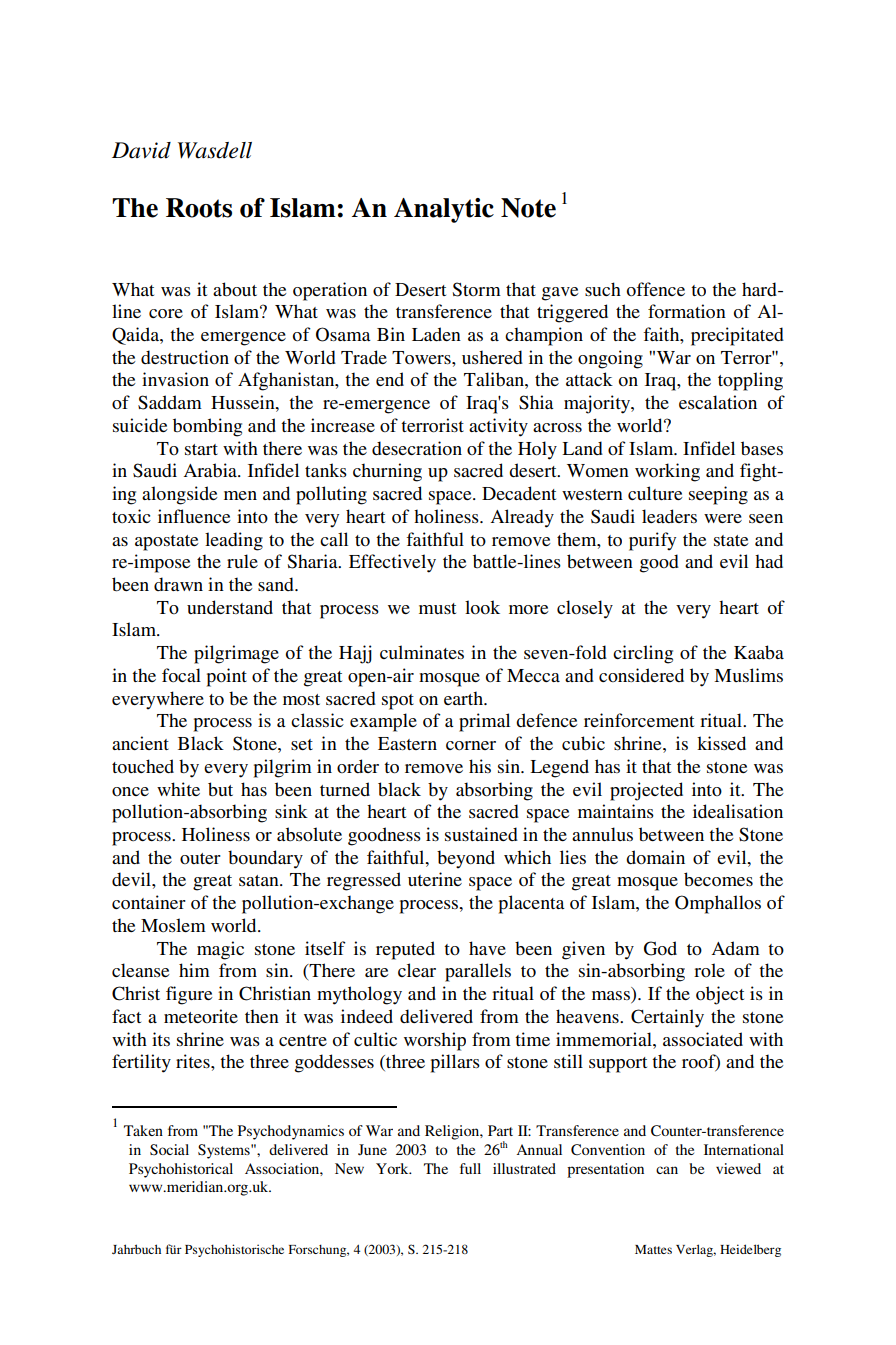  Describe the element at coordinates (417, 448) in the document. I see `desecration` at that location.
